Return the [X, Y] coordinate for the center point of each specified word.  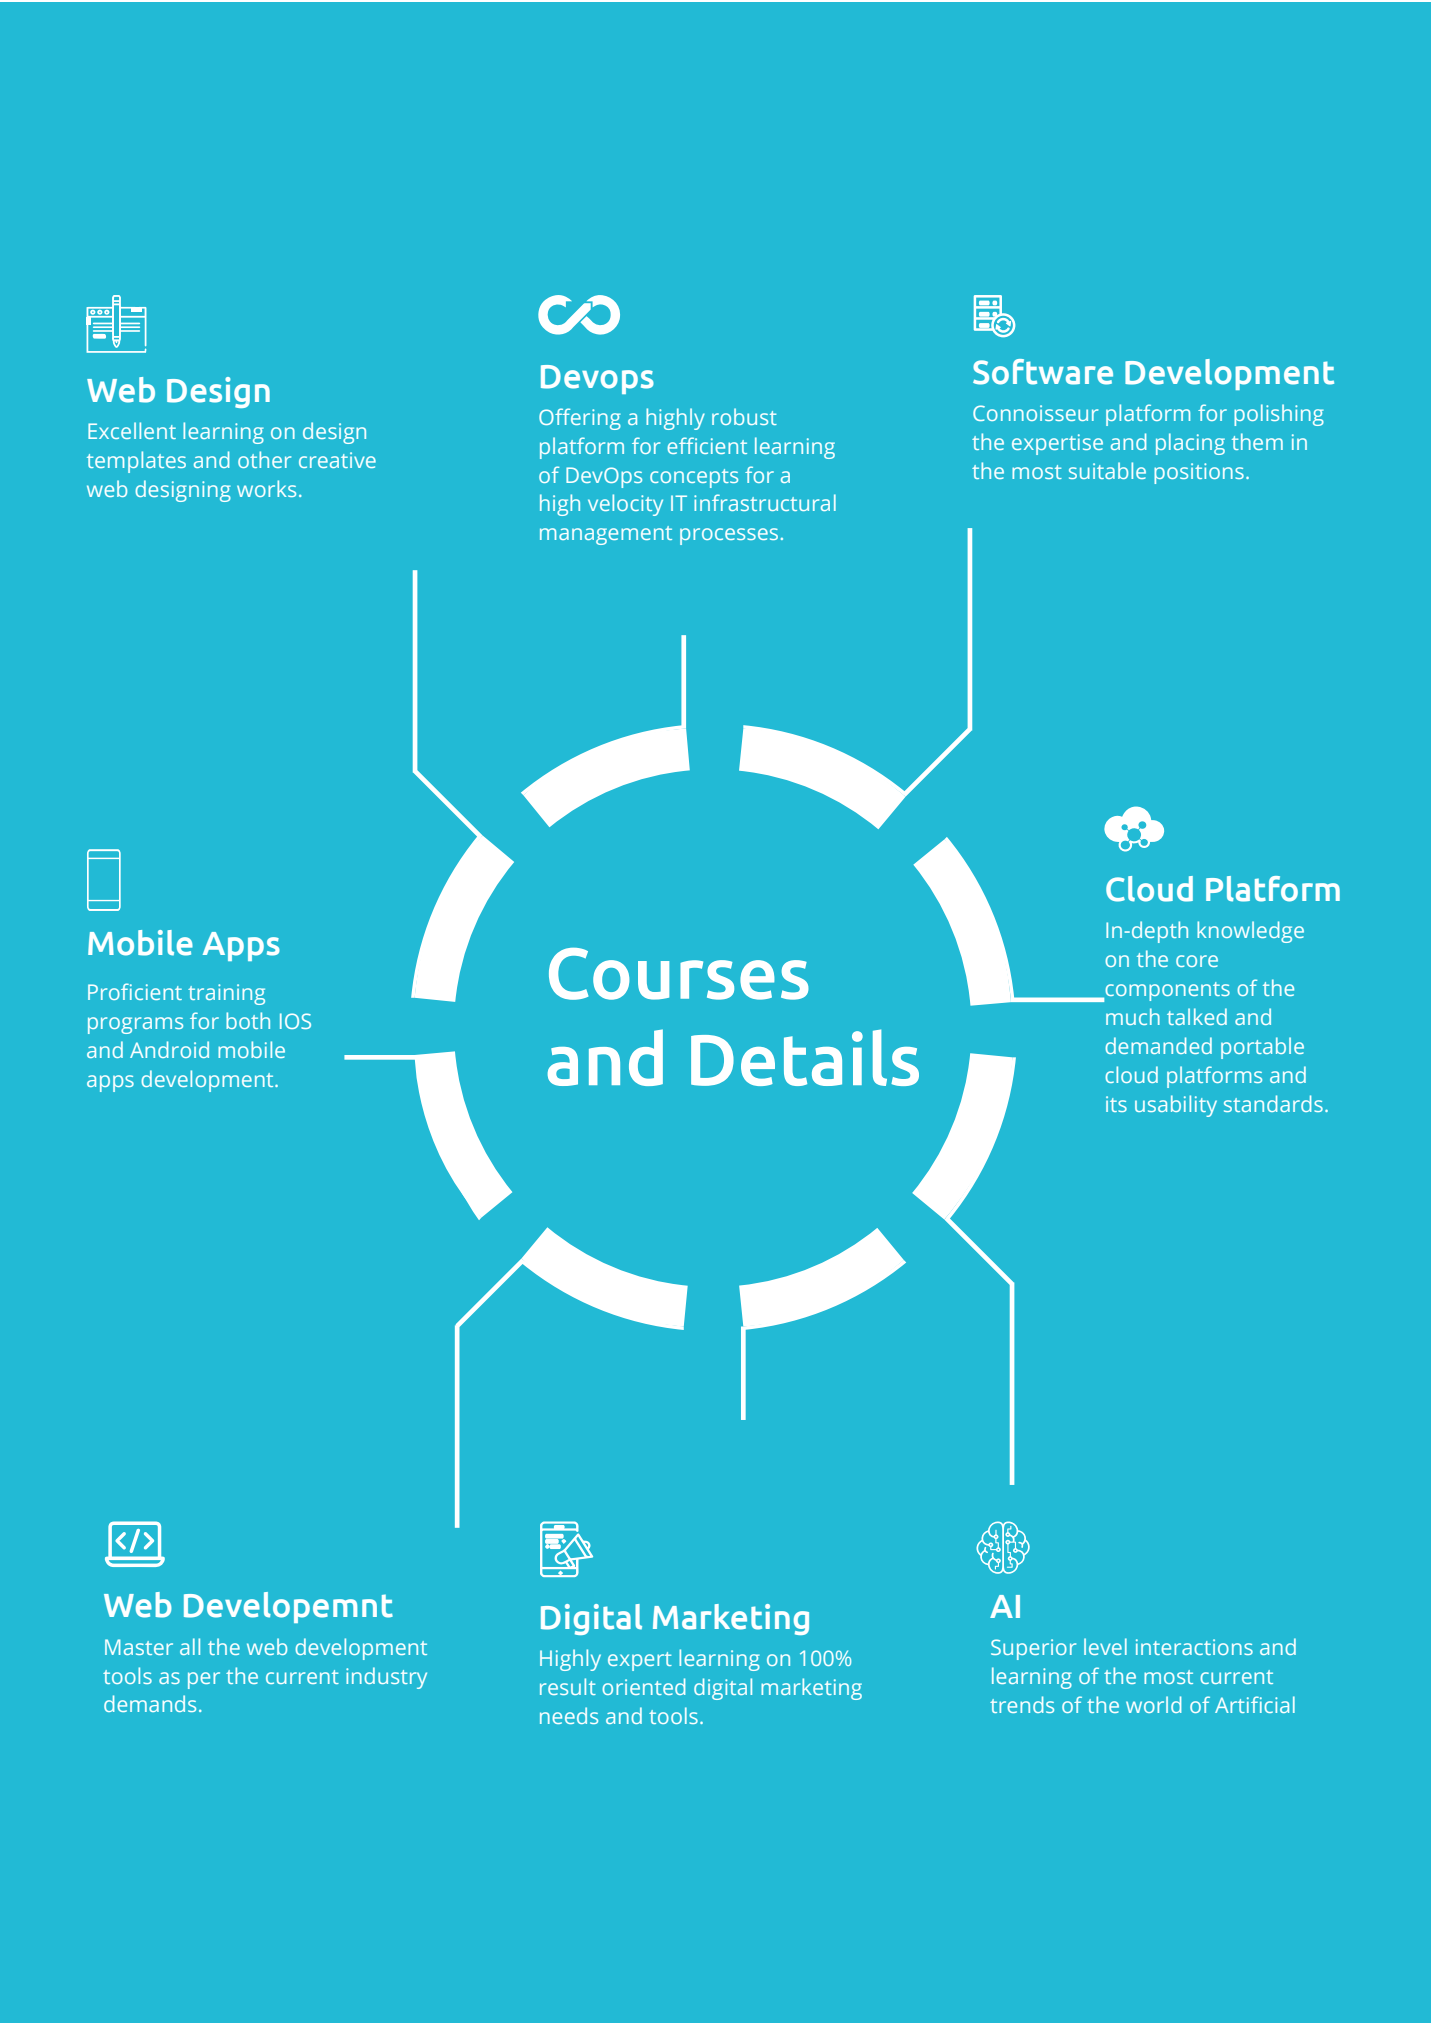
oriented [643, 1686]
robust [744, 416]
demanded [1158, 1045]
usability [1176, 1106]
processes [729, 536]
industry [386, 1678]
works [266, 488]
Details [805, 1057]
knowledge [1250, 932]
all [190, 1646]
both [248, 1020]
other [264, 459]
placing [1190, 444]
